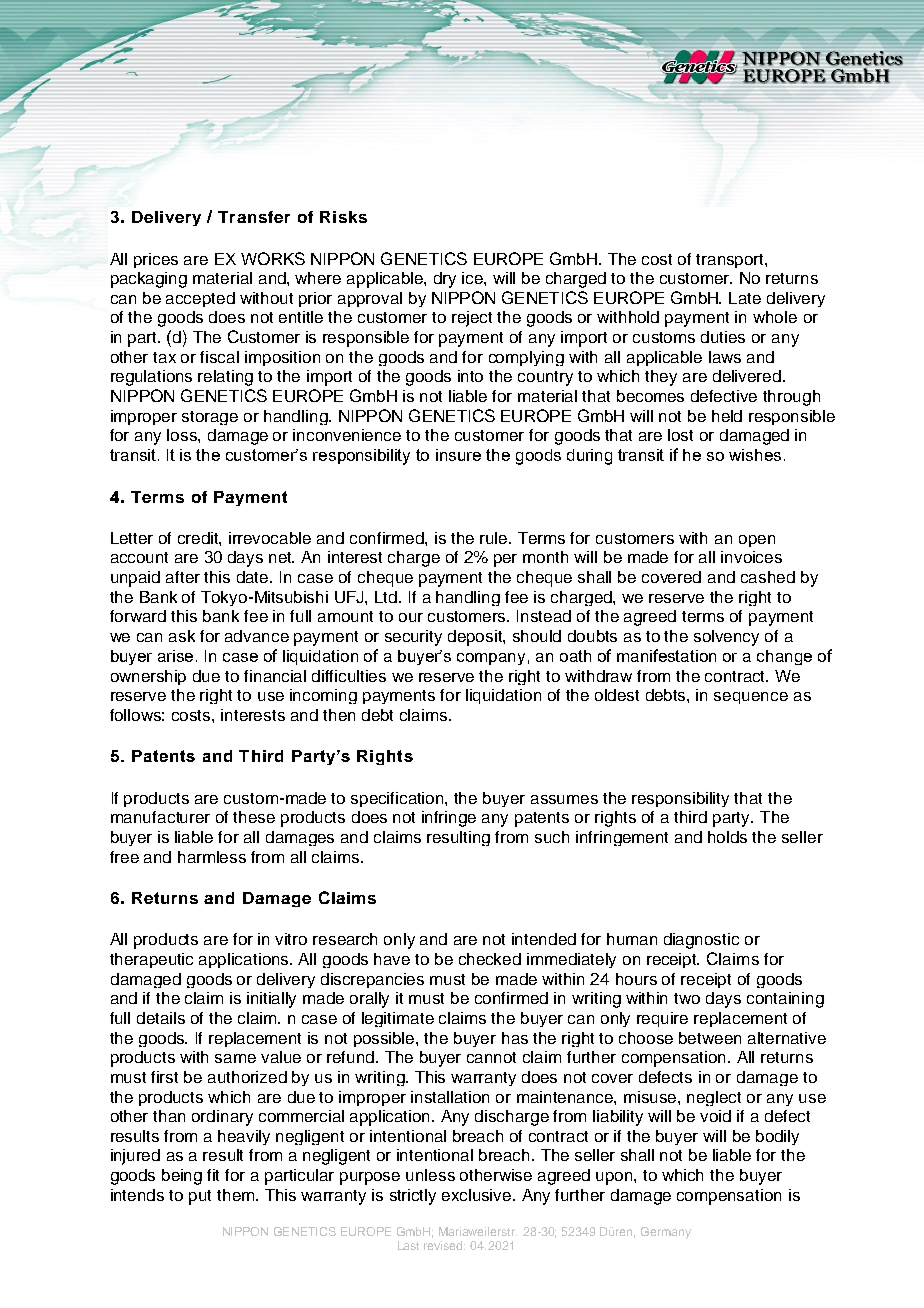  Describe the element at coordinates (458, 455) in the page. I see `insure` at that location.
